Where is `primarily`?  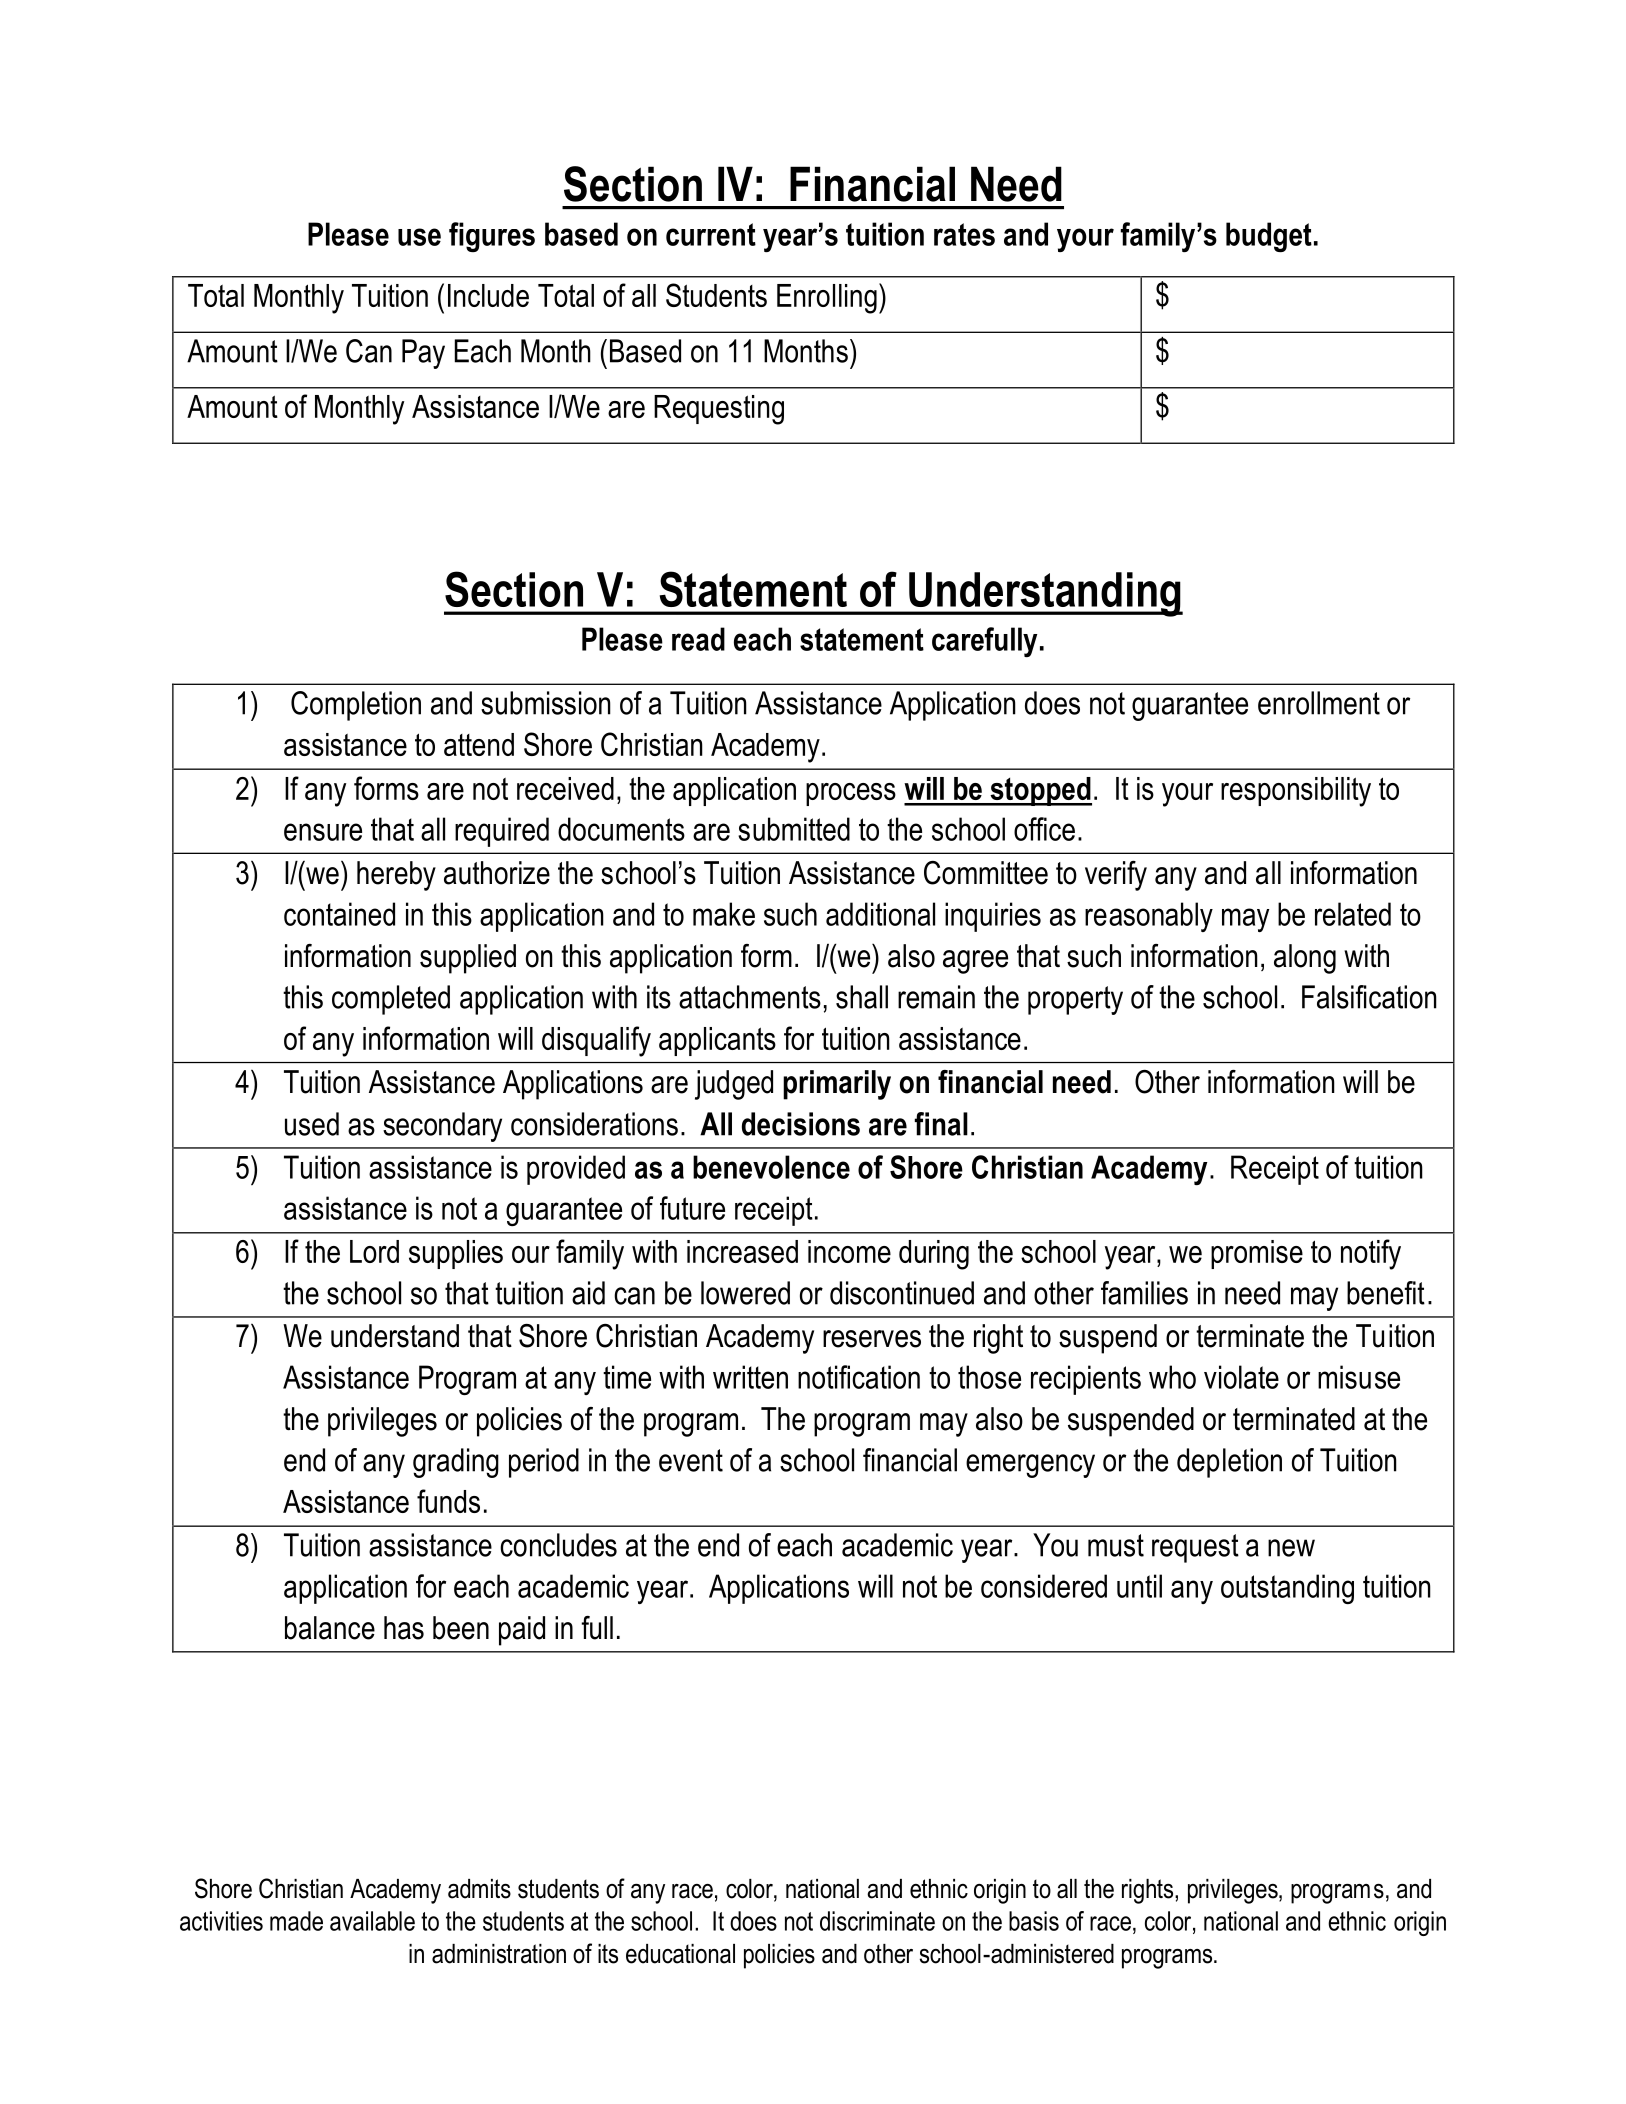 primarily is located at coordinates (837, 1085).
